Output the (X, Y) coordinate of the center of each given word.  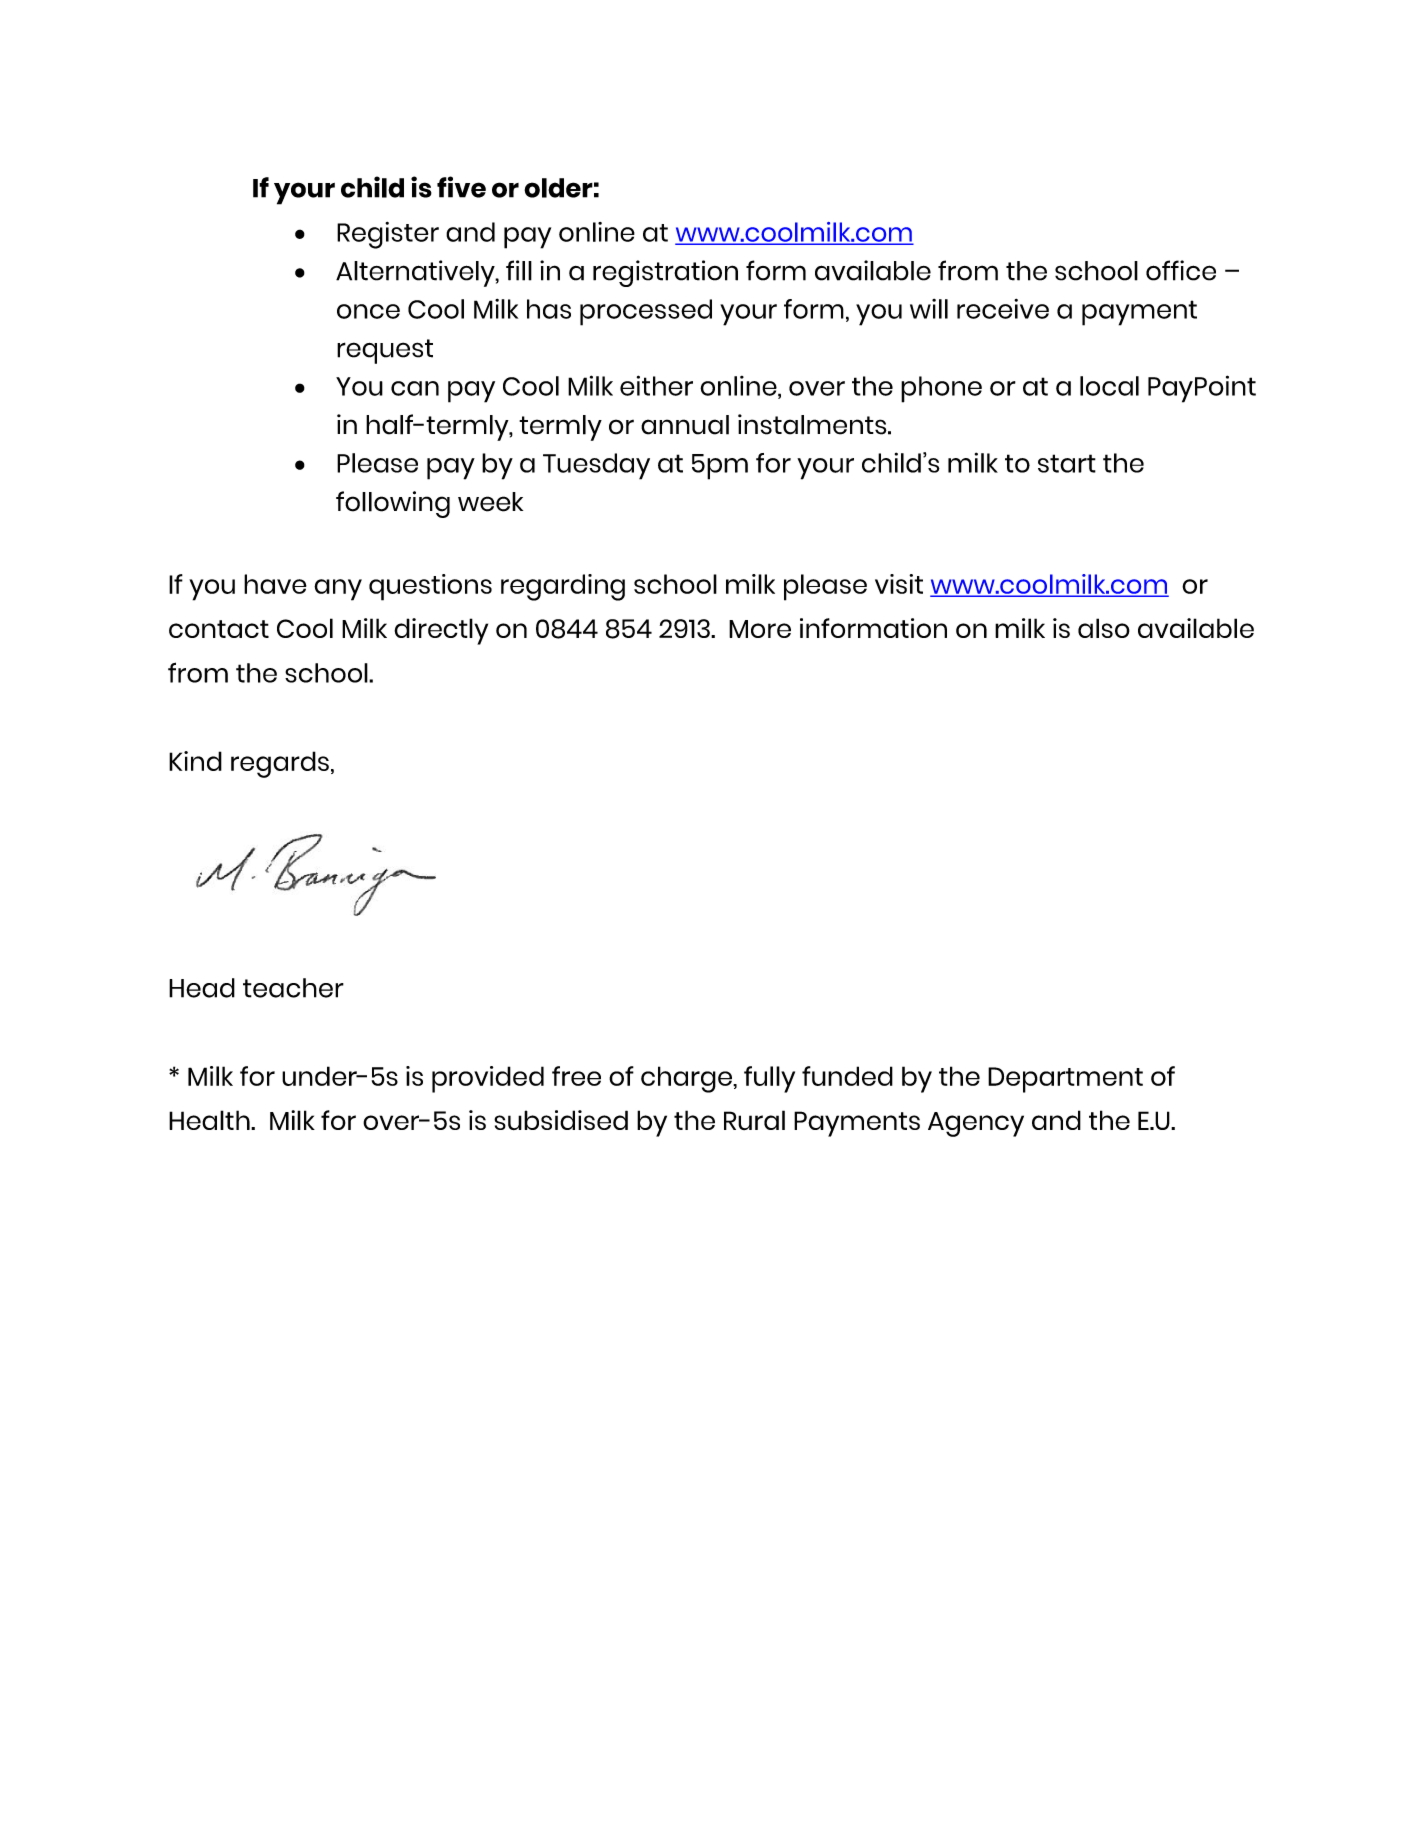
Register (388, 235)
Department (1065, 1080)
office (1181, 270)
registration (665, 273)
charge (687, 1079)
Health (210, 1120)
